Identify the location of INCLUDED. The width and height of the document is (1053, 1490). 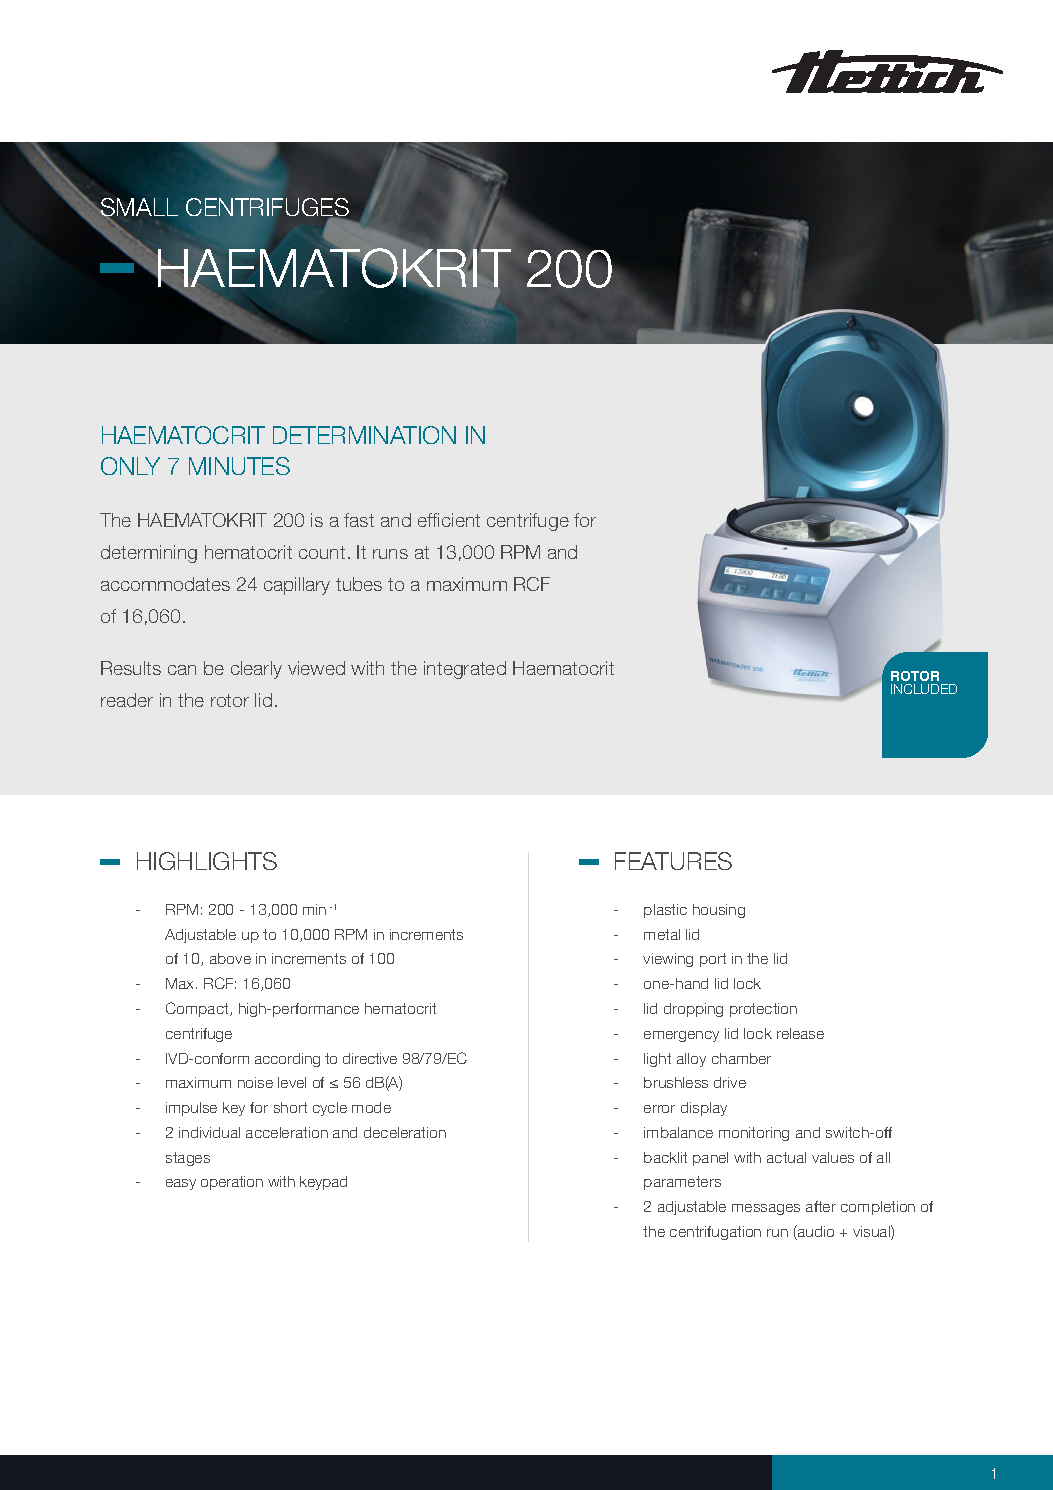
(924, 689).
